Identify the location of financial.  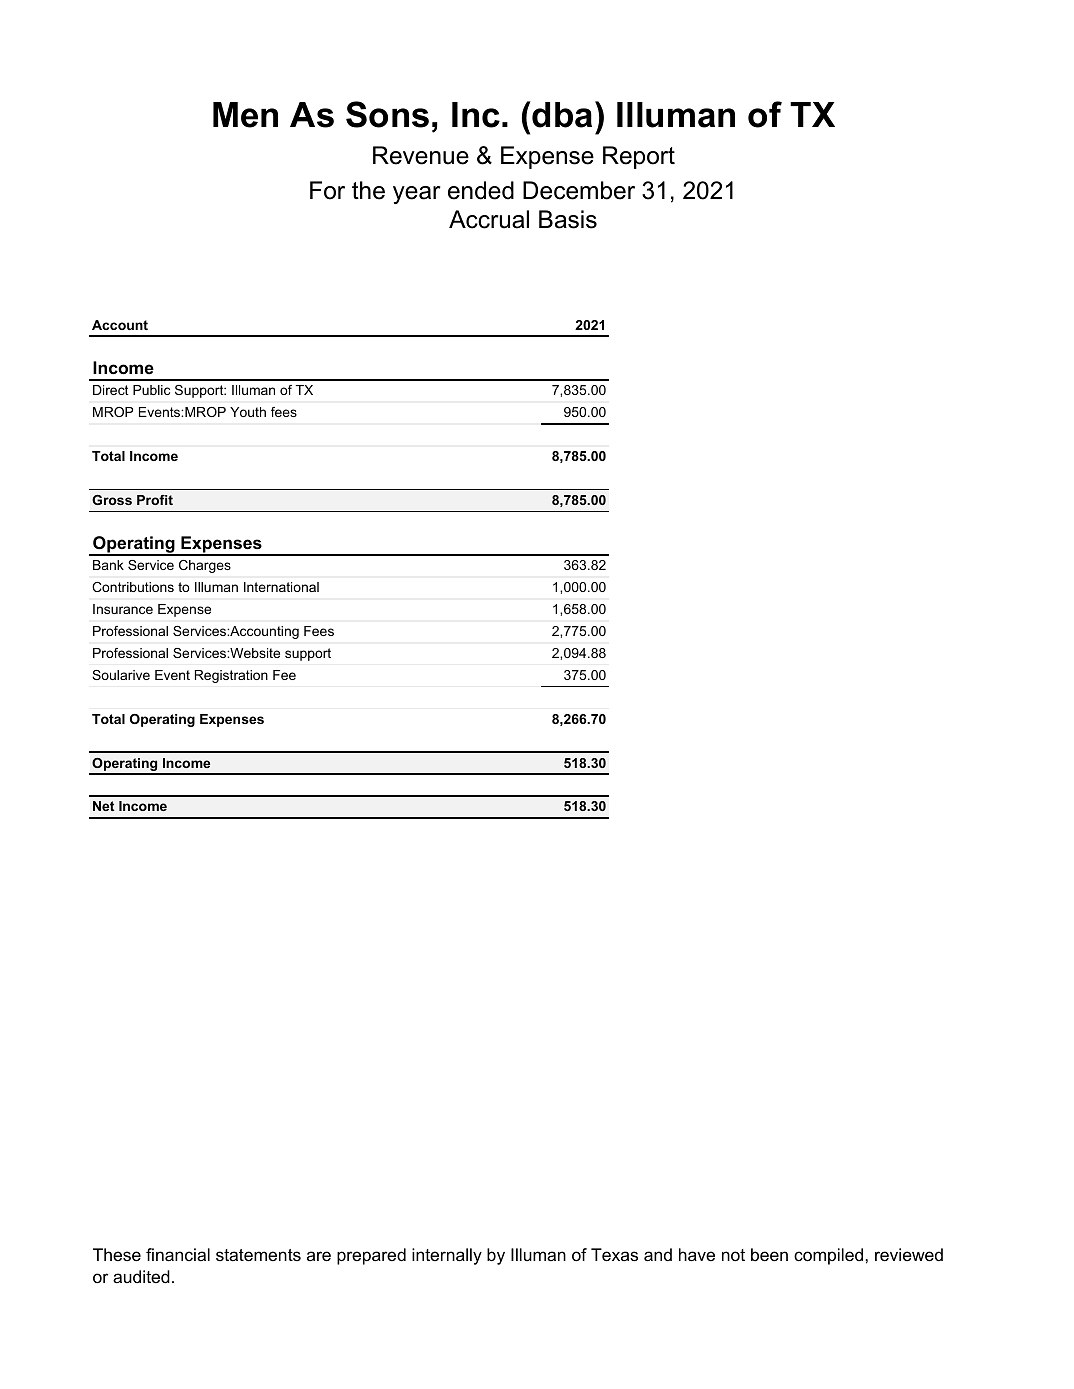
(178, 1255).
